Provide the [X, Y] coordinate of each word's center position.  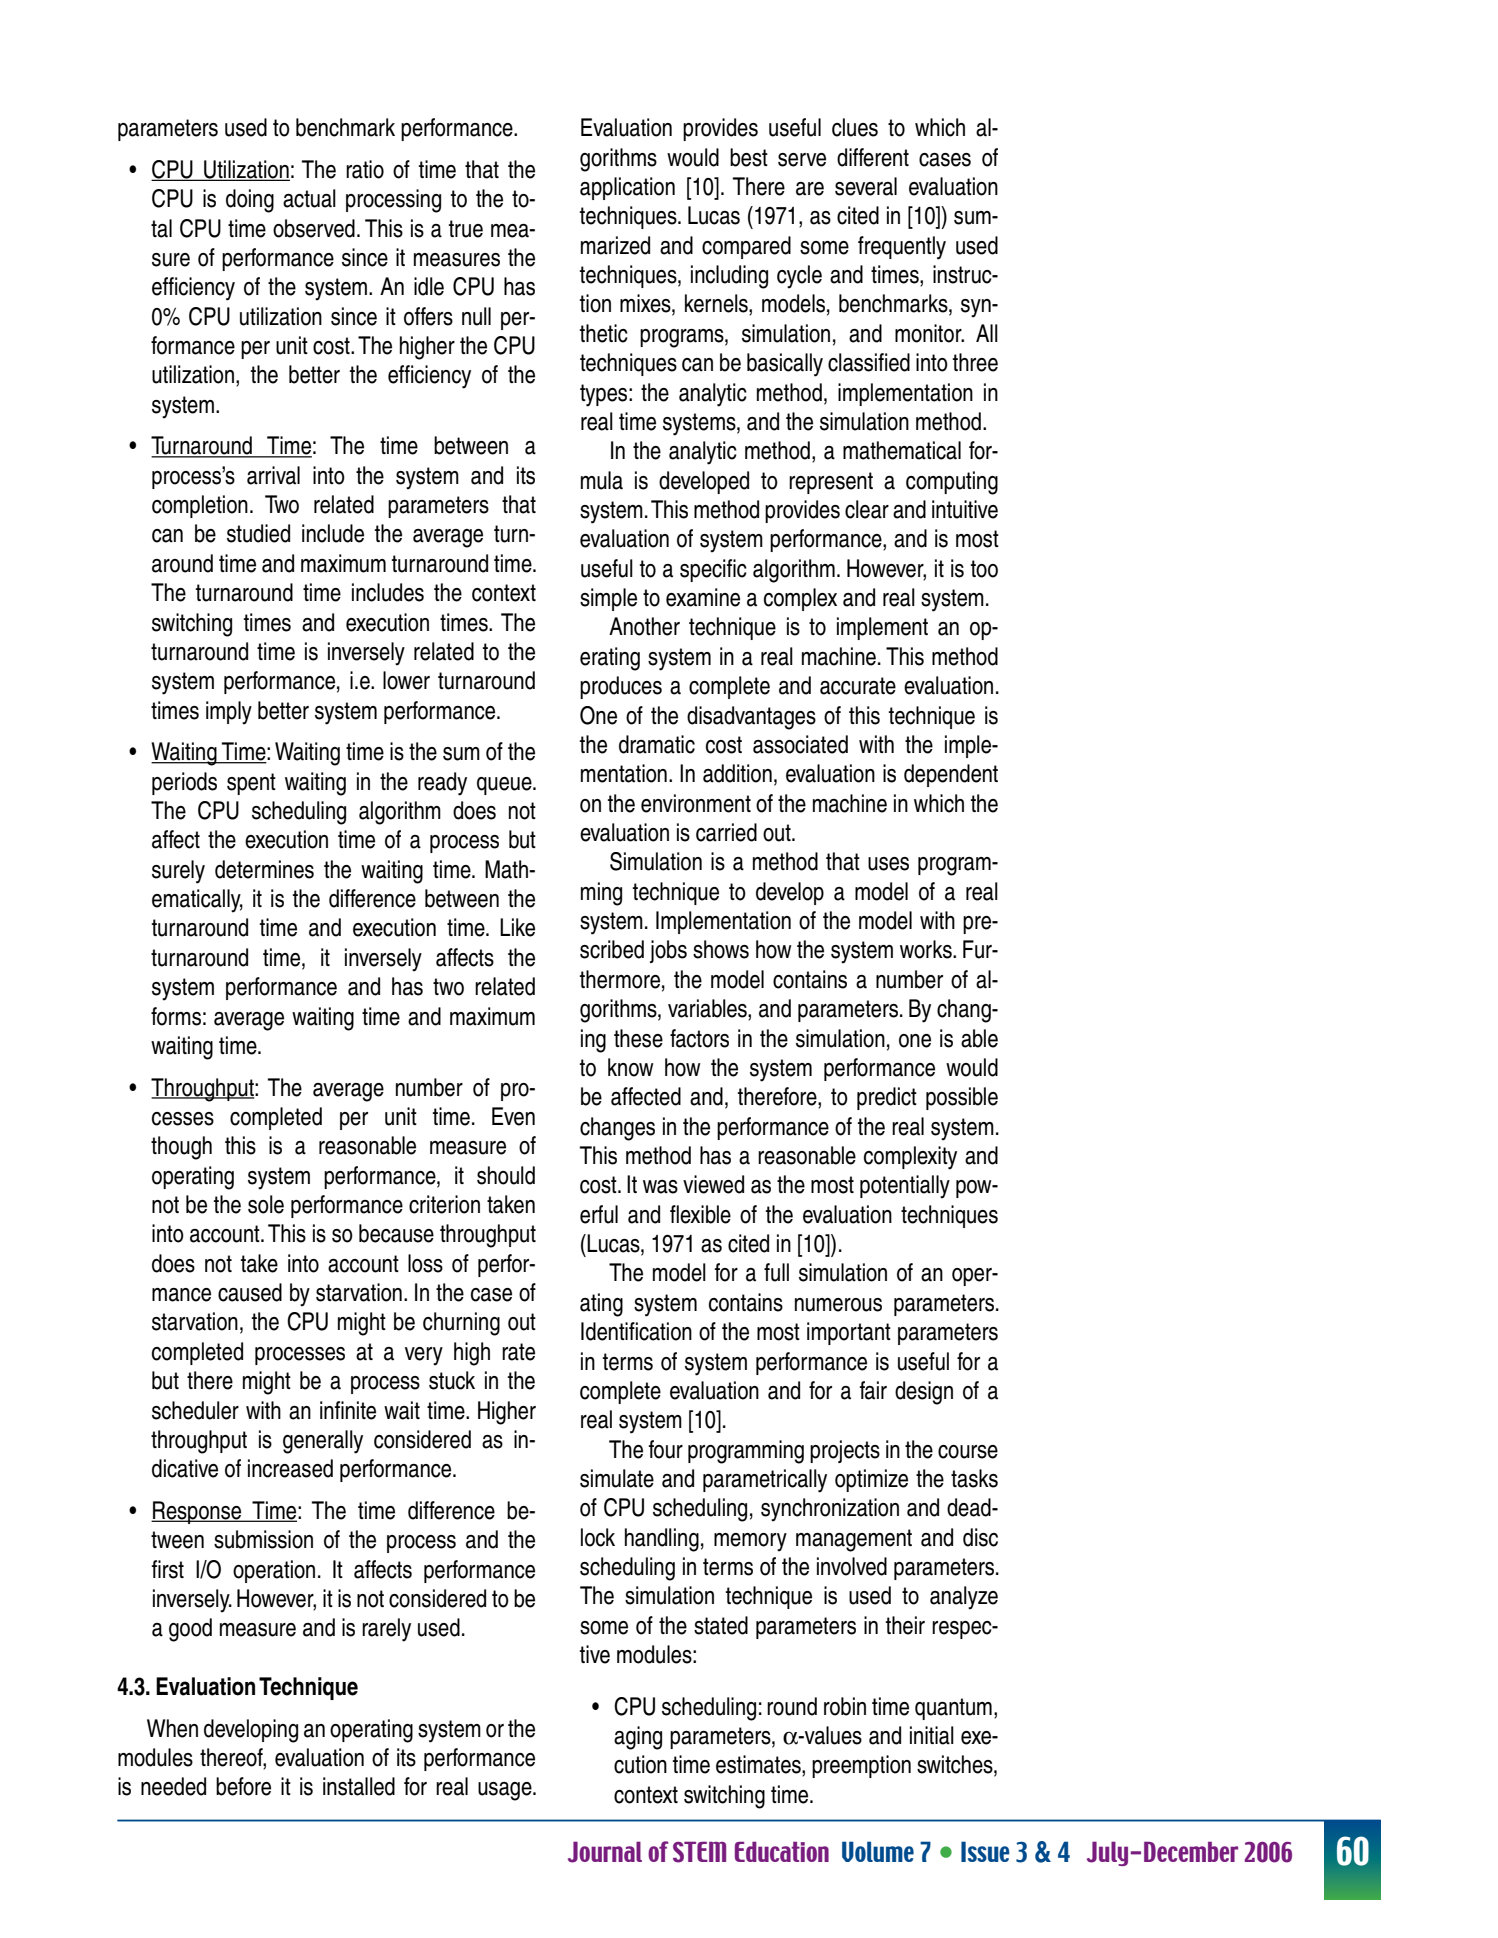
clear [867, 509]
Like [517, 927]
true [466, 229]
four [666, 1449]
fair [873, 1390]
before [243, 1786]
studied [258, 533]
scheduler [195, 1410]
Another [644, 626]
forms [176, 1016]
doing [250, 201]
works [927, 949]
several [866, 186]
